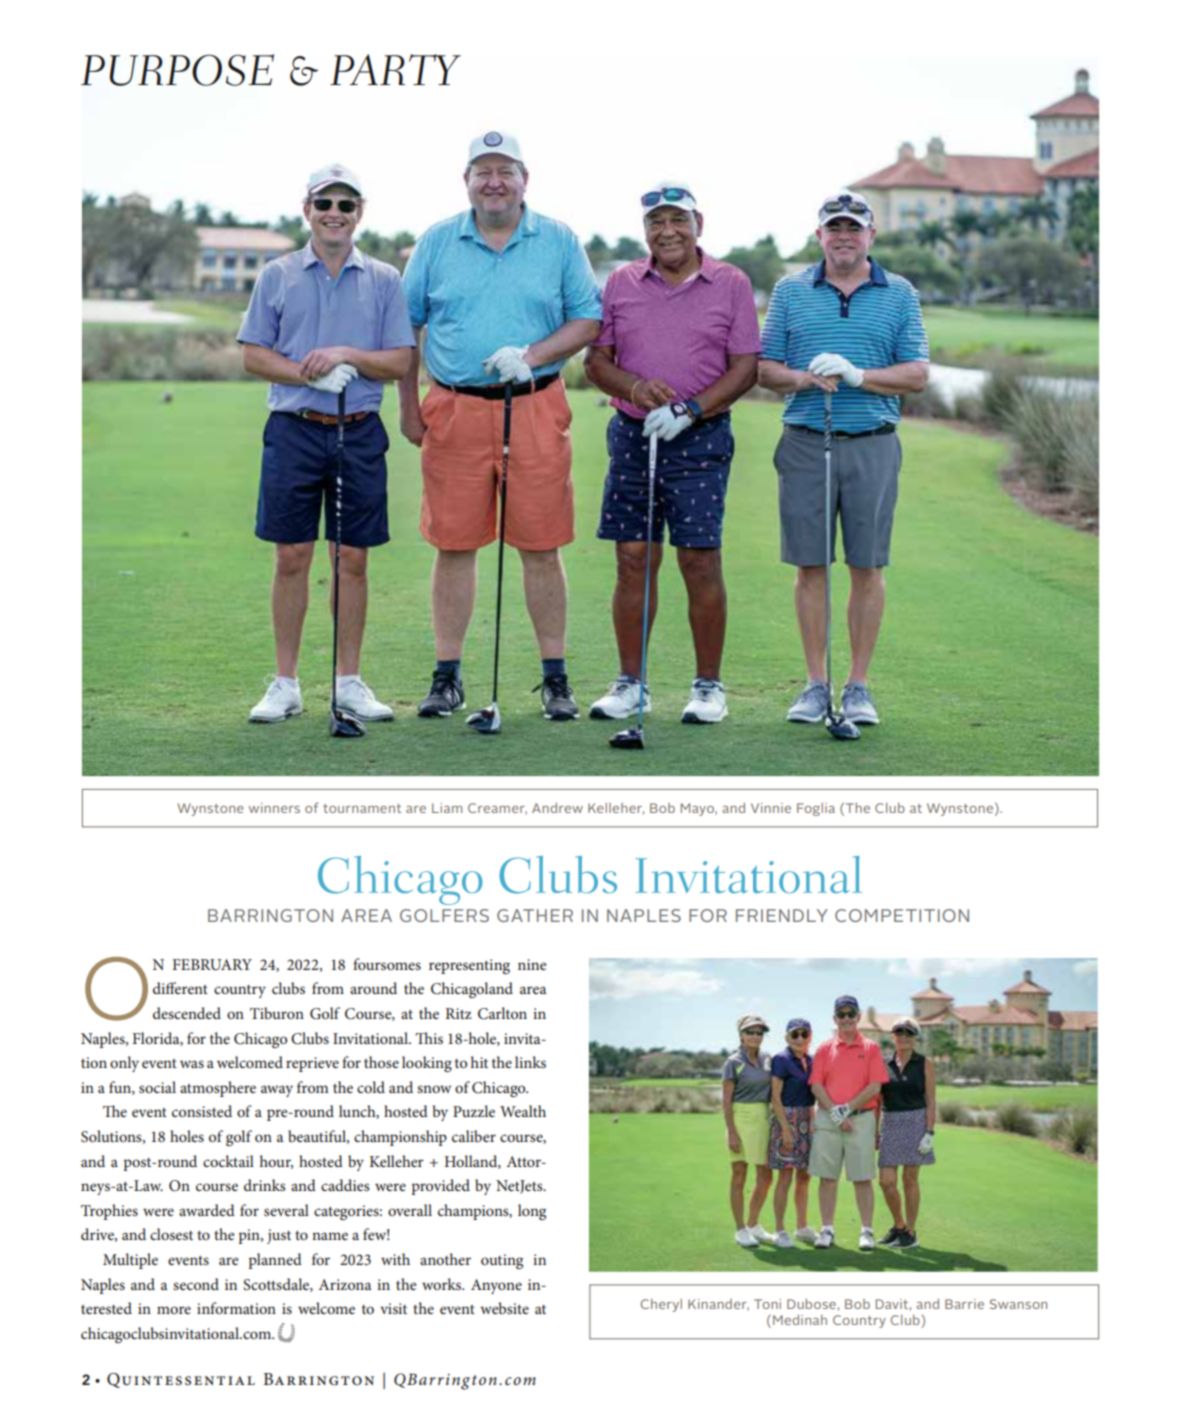 The height and width of the image is (1426, 1180). I want to click on PURPOSE, so click(177, 70).
